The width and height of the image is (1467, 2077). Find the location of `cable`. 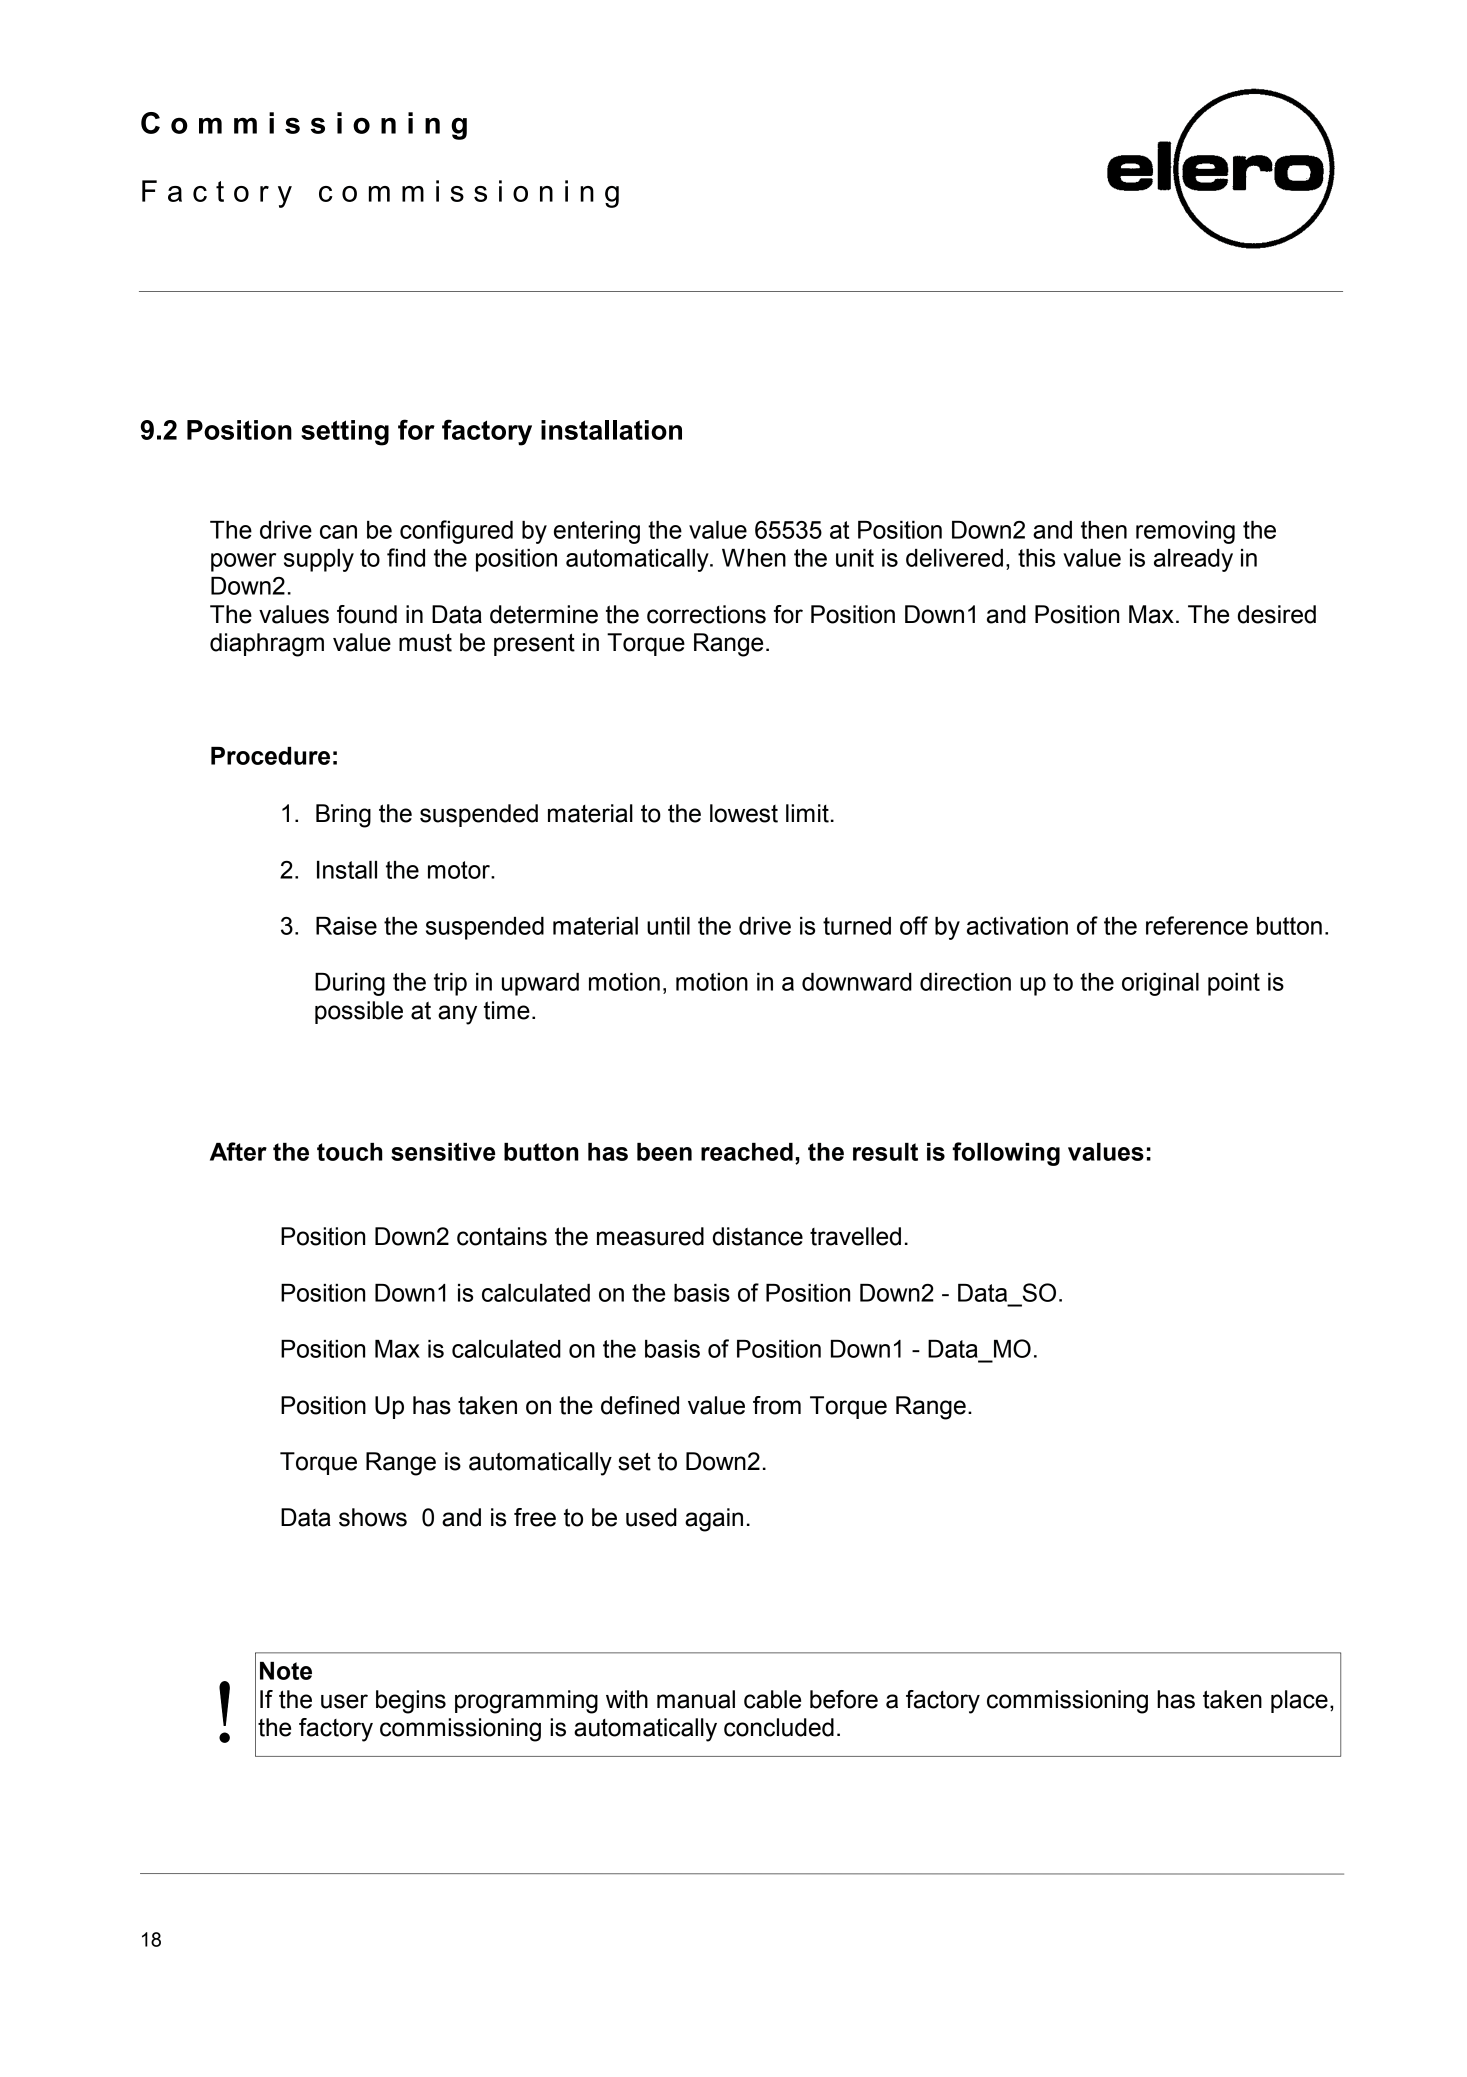

cable is located at coordinates (772, 1699).
